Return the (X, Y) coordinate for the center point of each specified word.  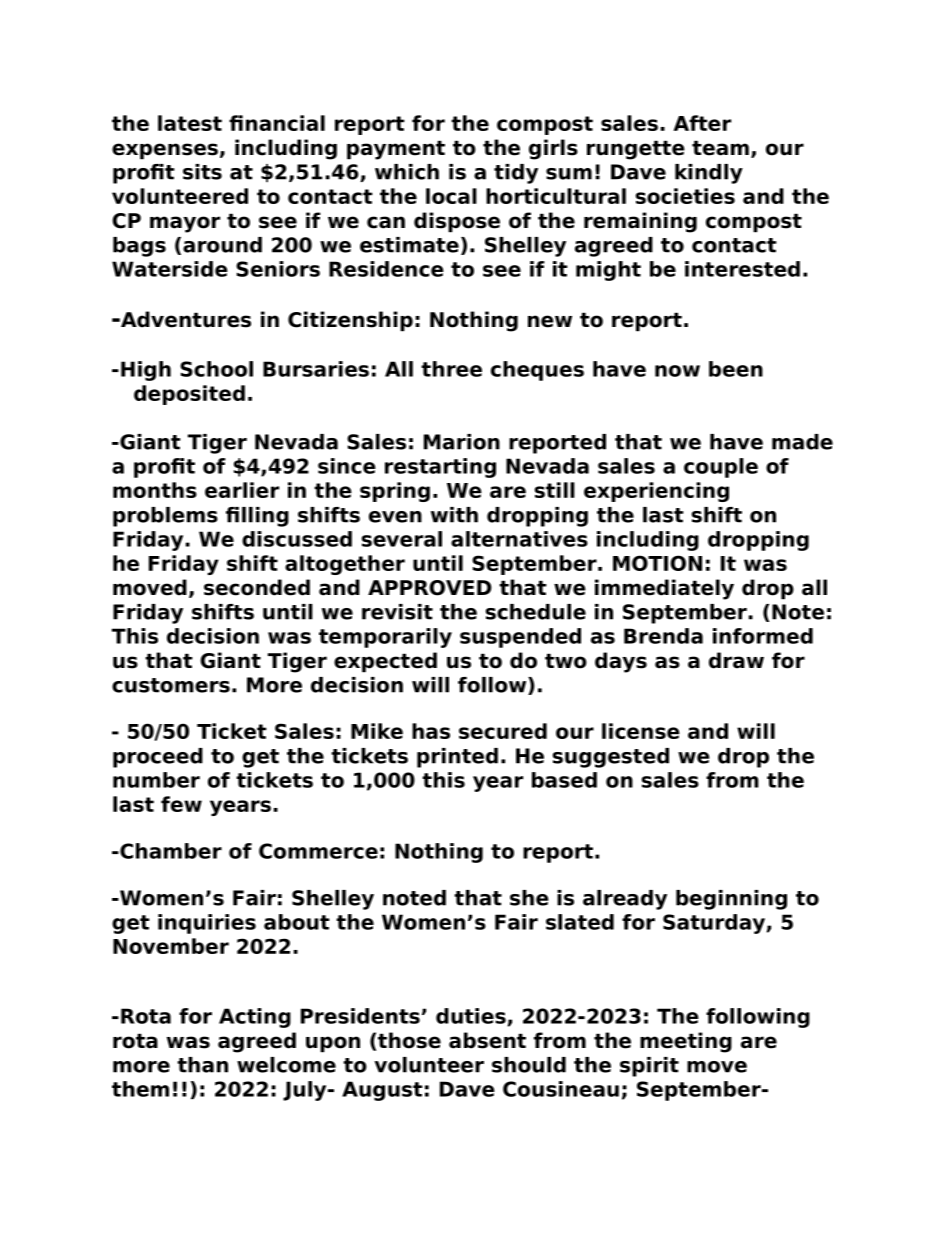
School (216, 369)
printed (457, 758)
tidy (516, 174)
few (181, 804)
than (202, 1065)
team (720, 148)
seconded (257, 587)
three (451, 369)
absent (487, 1040)
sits (202, 172)
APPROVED (430, 588)
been (736, 369)
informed (763, 636)
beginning (731, 900)
